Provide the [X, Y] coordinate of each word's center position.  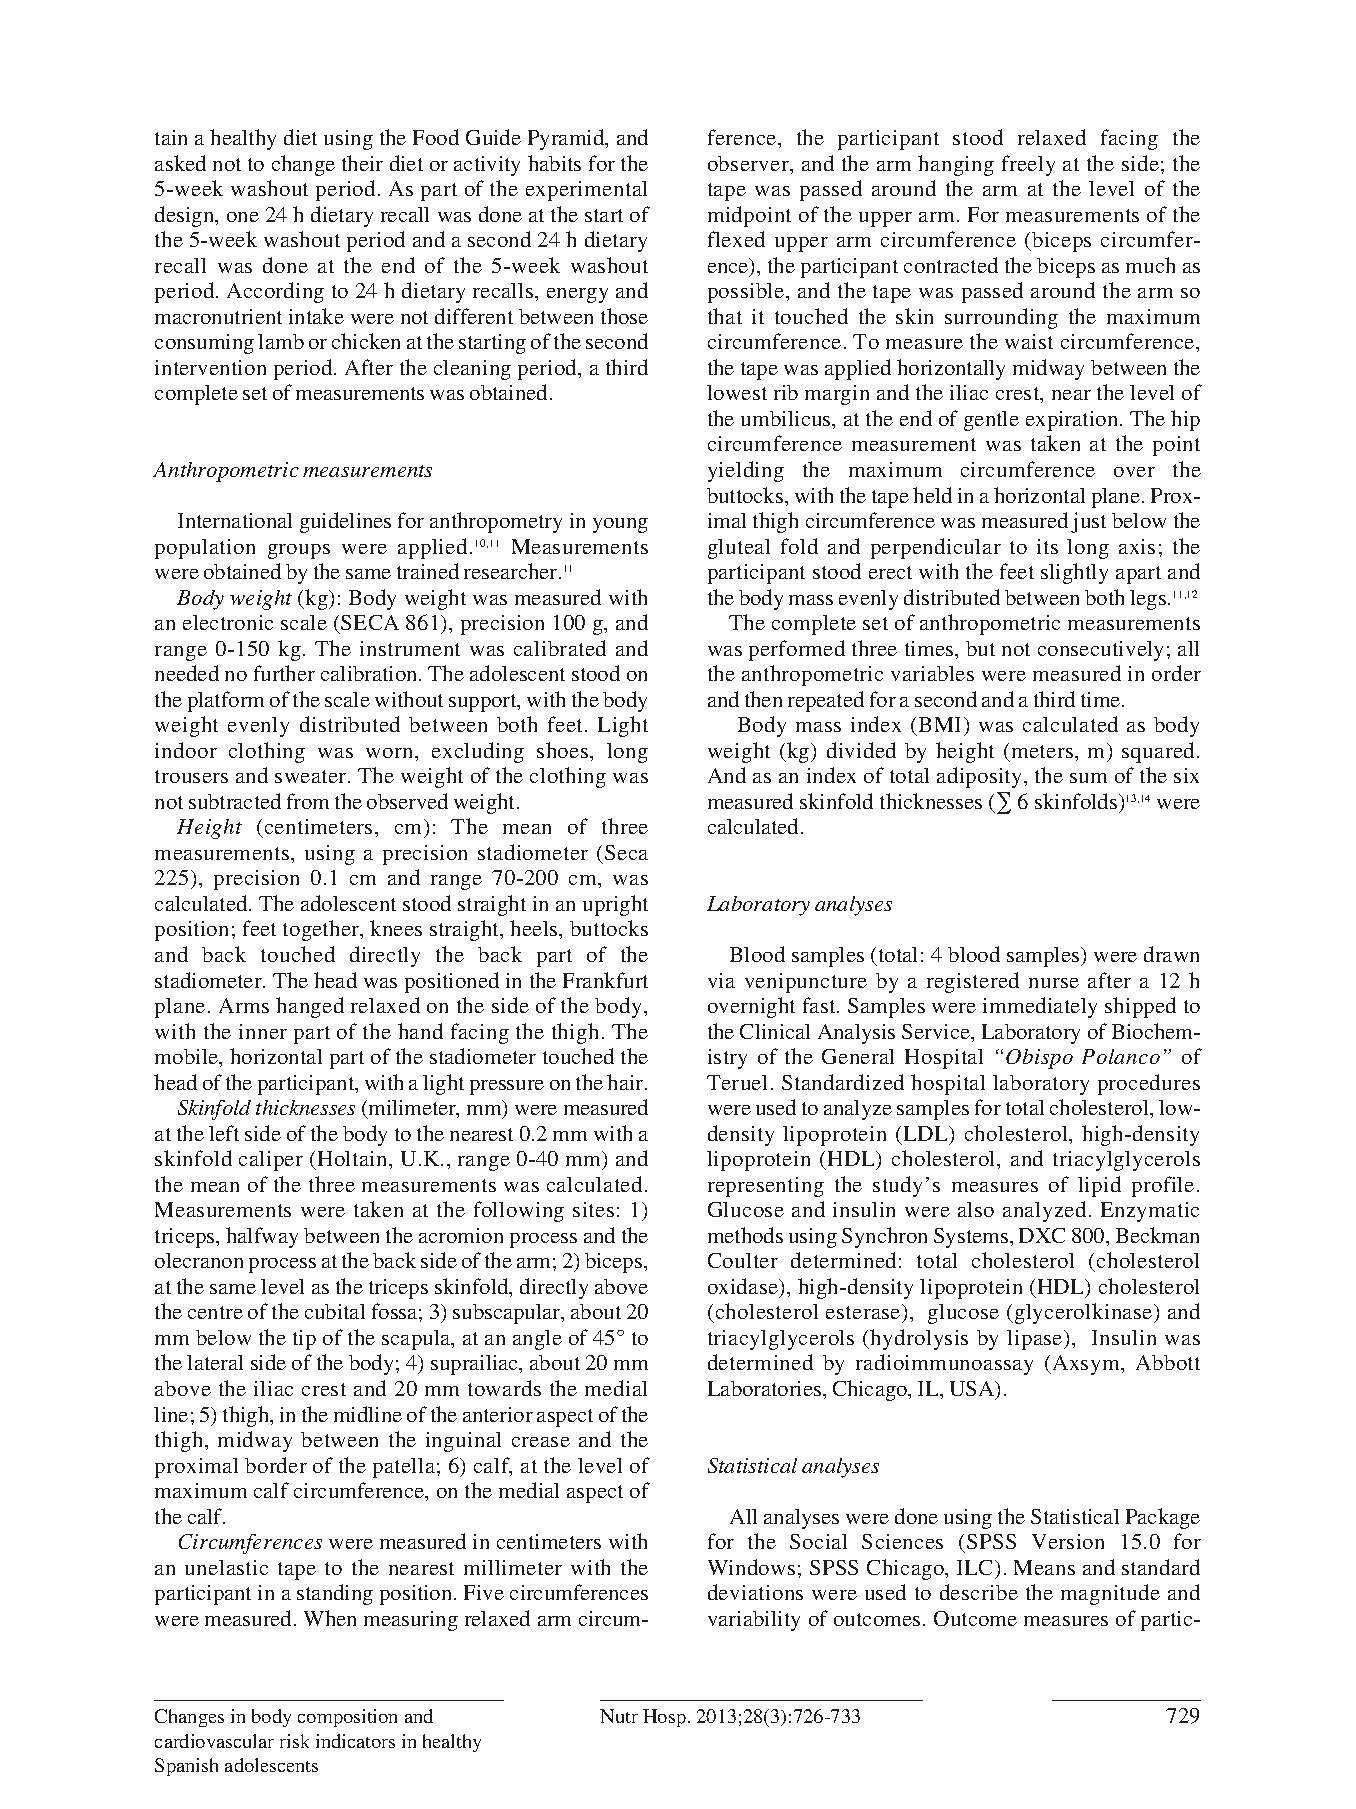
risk [294, 1741]
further [284, 673]
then [763, 699]
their [362, 163]
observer [749, 163]
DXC [1042, 1235]
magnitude [1110, 1594]
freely [1028, 165]
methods [745, 1235]
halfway [262, 1237]
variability [754, 1621]
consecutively [1100, 651]
